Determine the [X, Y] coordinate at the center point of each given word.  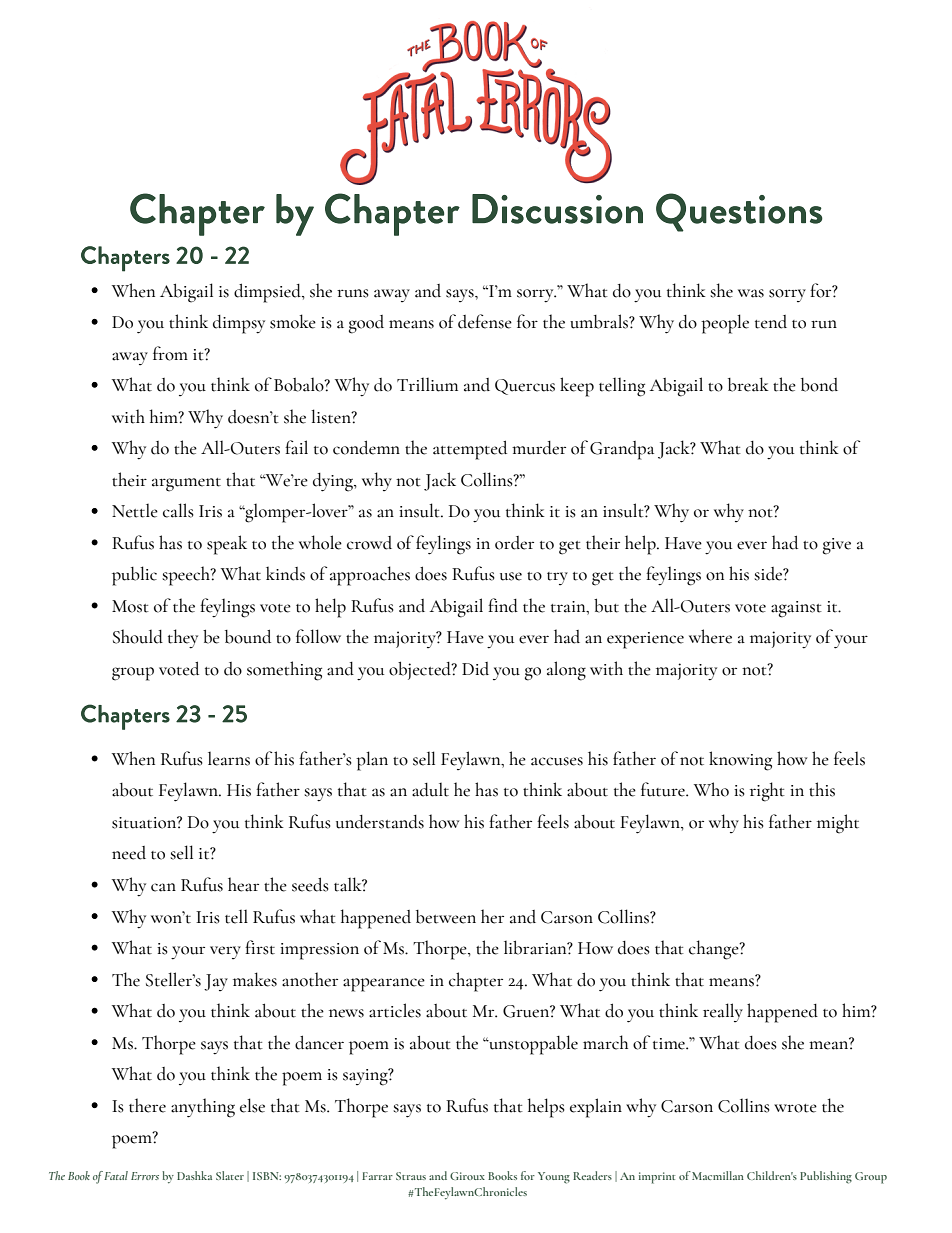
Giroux [467, 1176]
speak [227, 545]
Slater [230, 1175]
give [837, 546]
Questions [739, 212]
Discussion [557, 209]
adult [430, 790]
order [514, 543]
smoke [293, 321]
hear [243, 884]
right [767, 792]
